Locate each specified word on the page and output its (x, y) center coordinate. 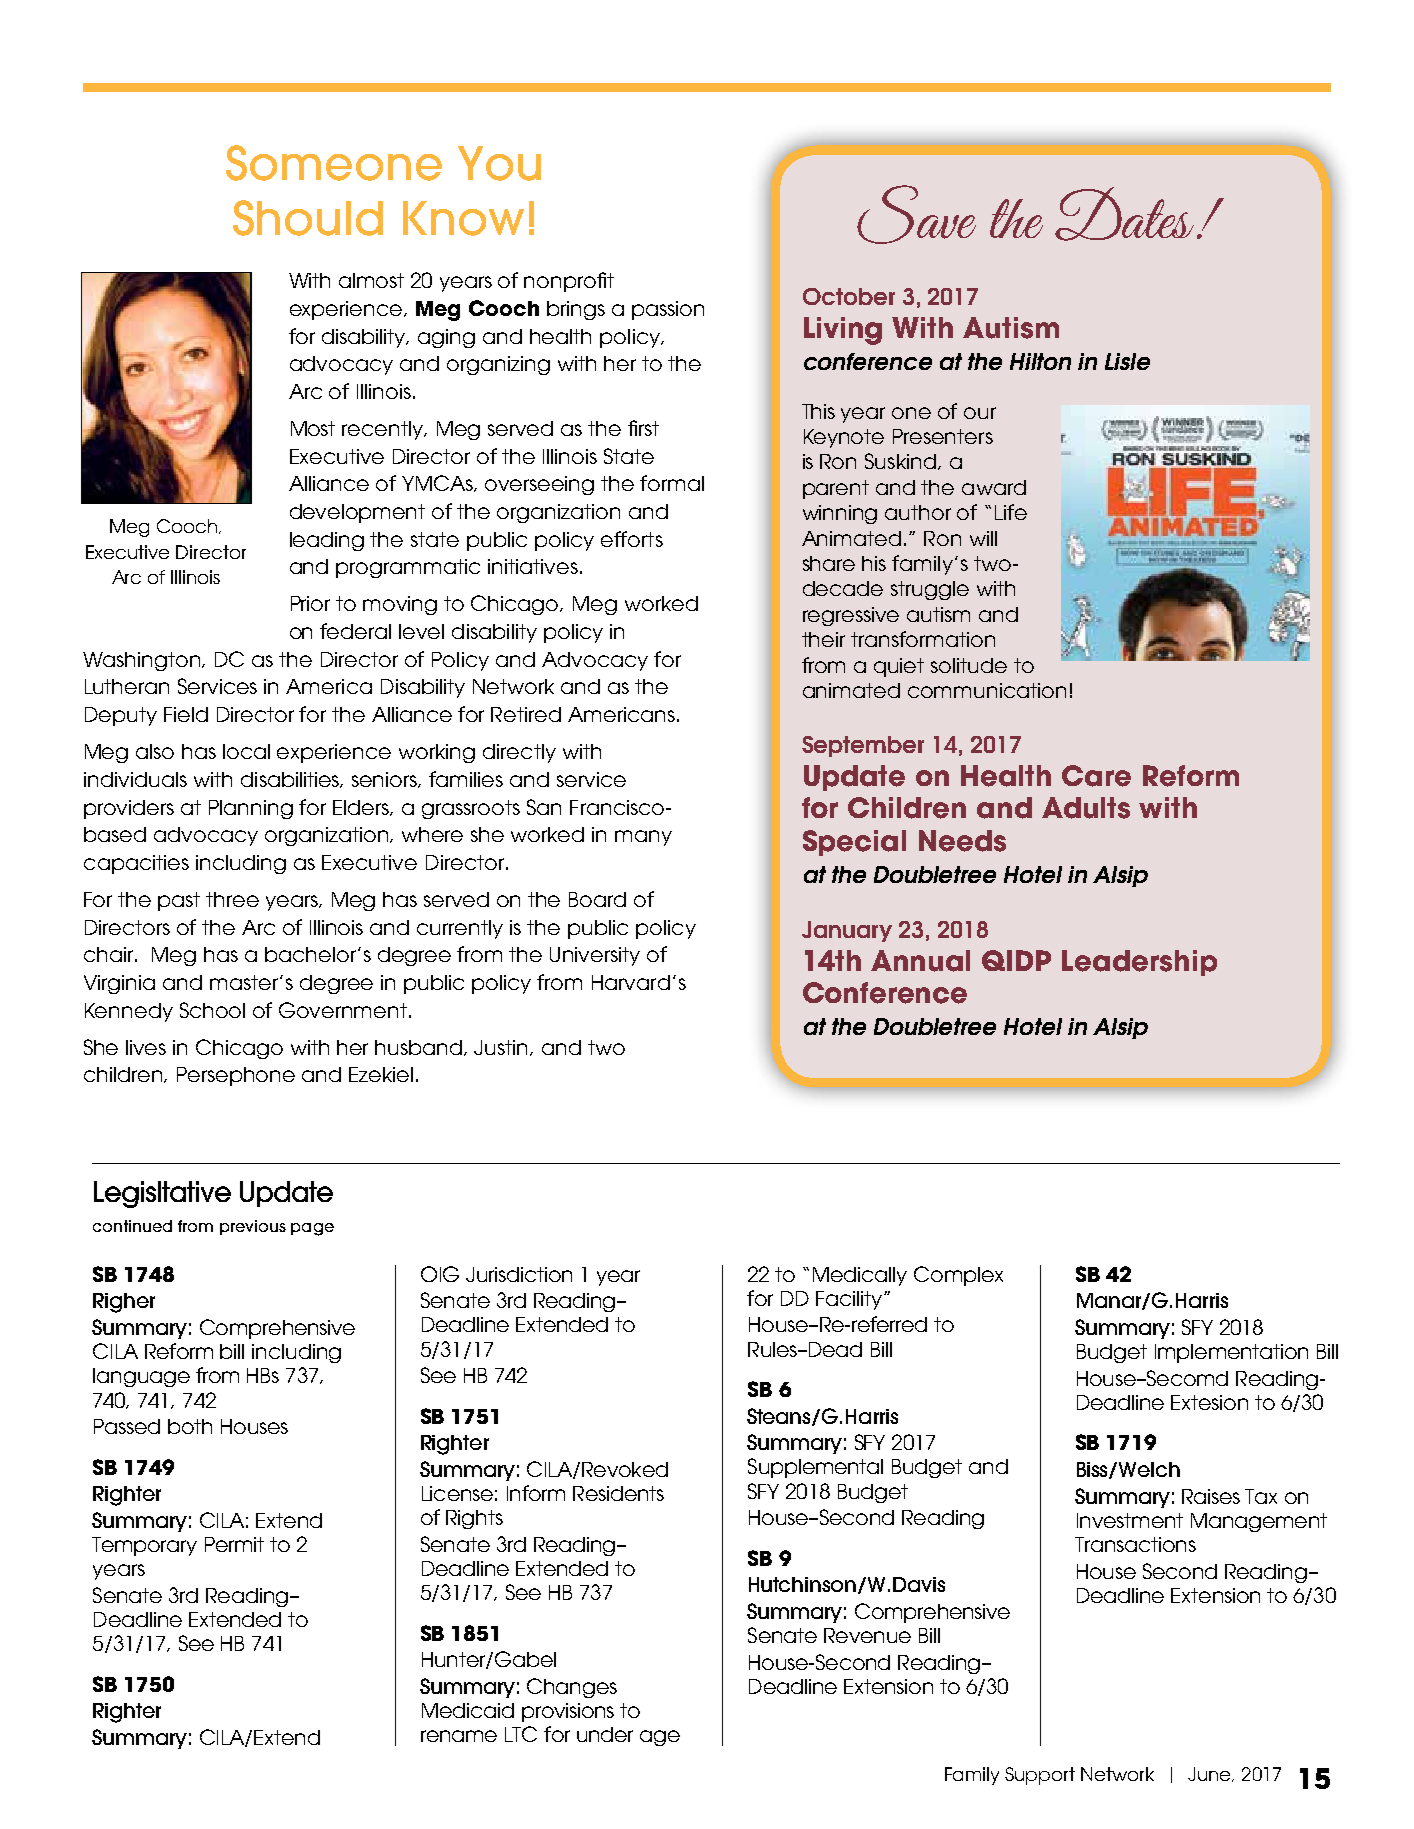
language (141, 1377)
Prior (310, 603)
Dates (1124, 214)
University (595, 956)
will (983, 538)
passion (668, 310)
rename (459, 1736)
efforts (632, 539)
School (212, 1010)
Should (308, 218)
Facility (849, 1300)
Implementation (1231, 1353)
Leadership (1139, 963)
